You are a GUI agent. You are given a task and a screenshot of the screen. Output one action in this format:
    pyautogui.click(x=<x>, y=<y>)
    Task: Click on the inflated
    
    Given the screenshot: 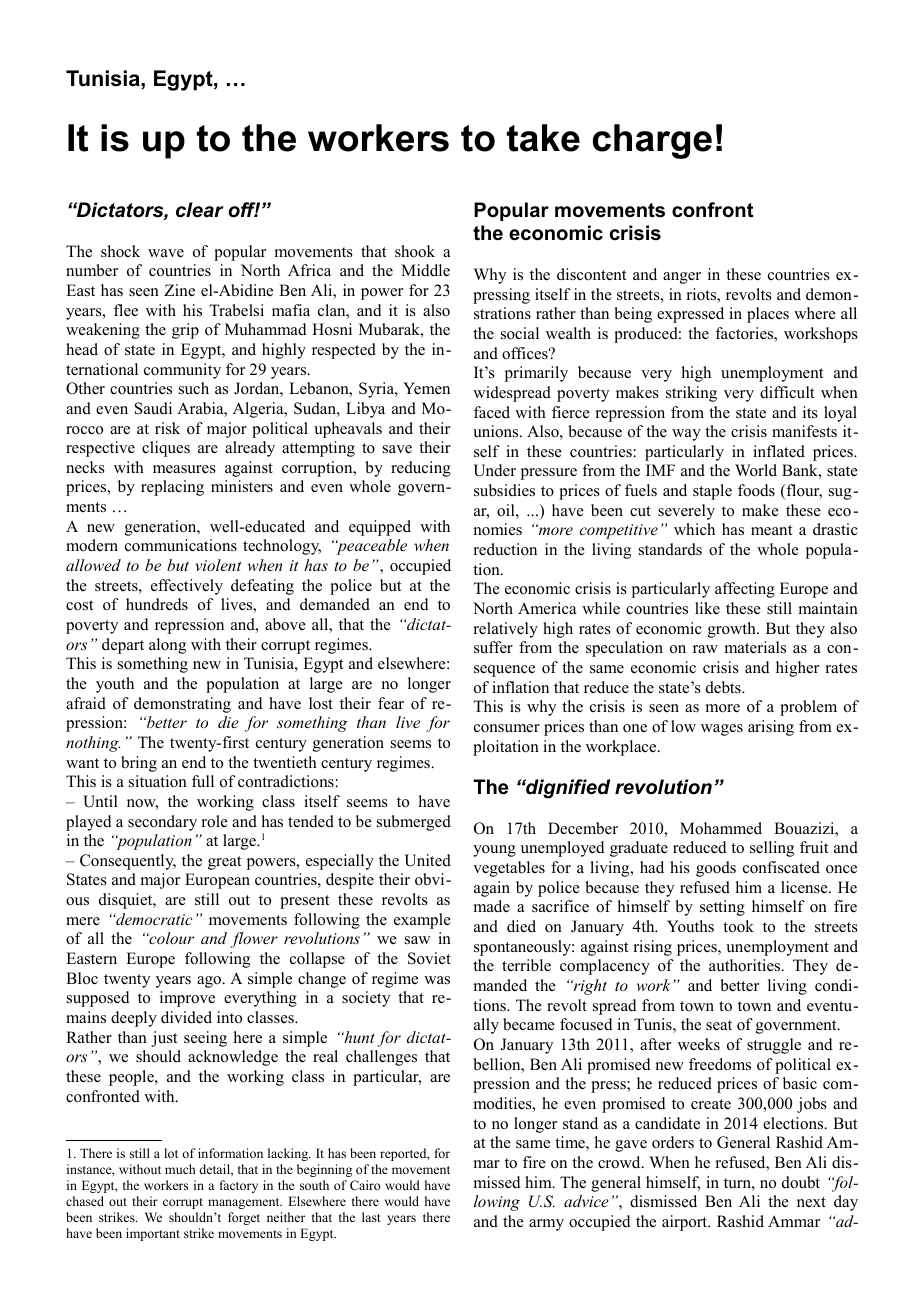 What is the action you would take?
    pyautogui.click(x=779, y=451)
